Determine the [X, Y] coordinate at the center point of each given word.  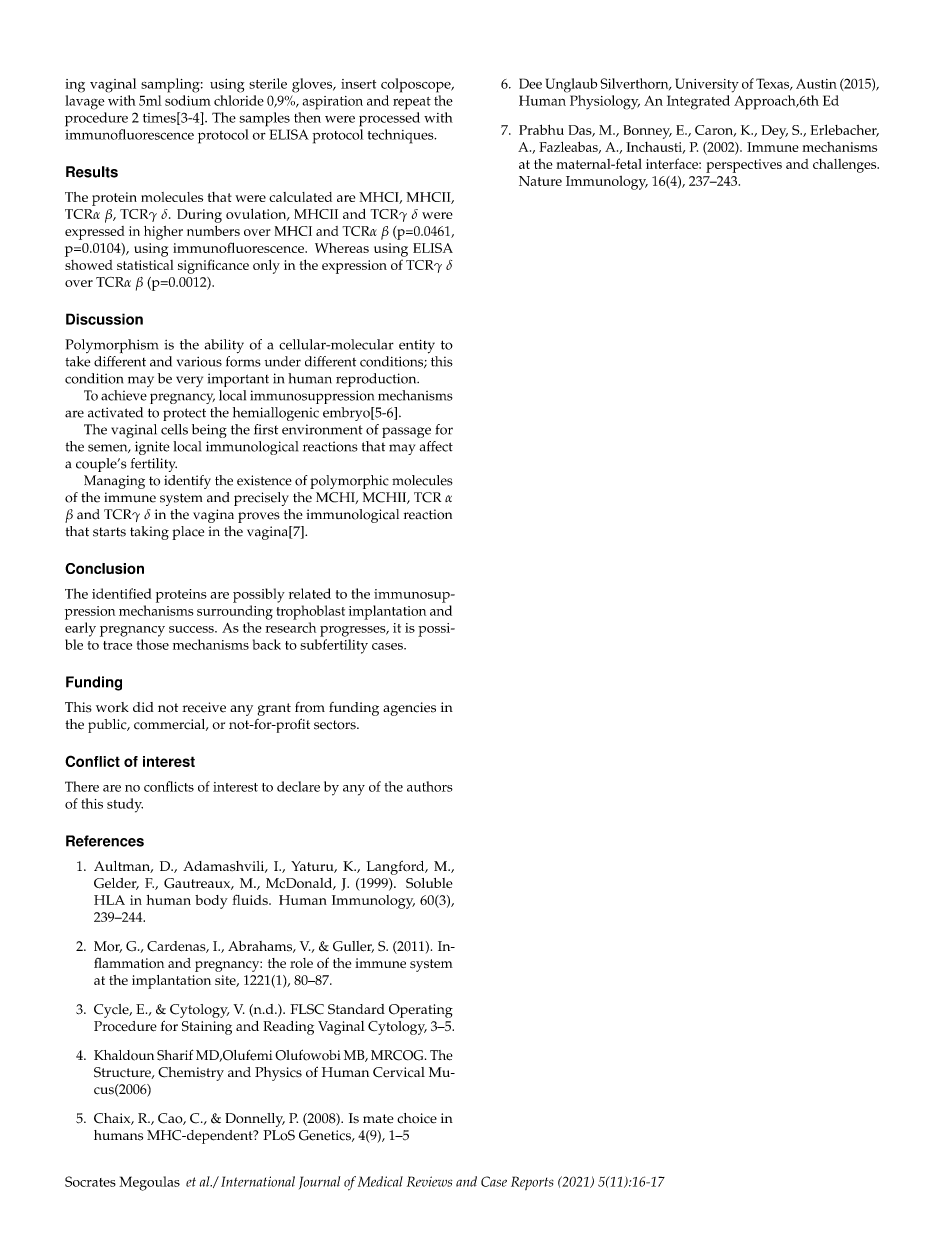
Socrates [90, 1181]
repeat [412, 103]
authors [430, 786]
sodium [188, 100]
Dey [775, 132]
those [153, 644]
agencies [409, 709]
